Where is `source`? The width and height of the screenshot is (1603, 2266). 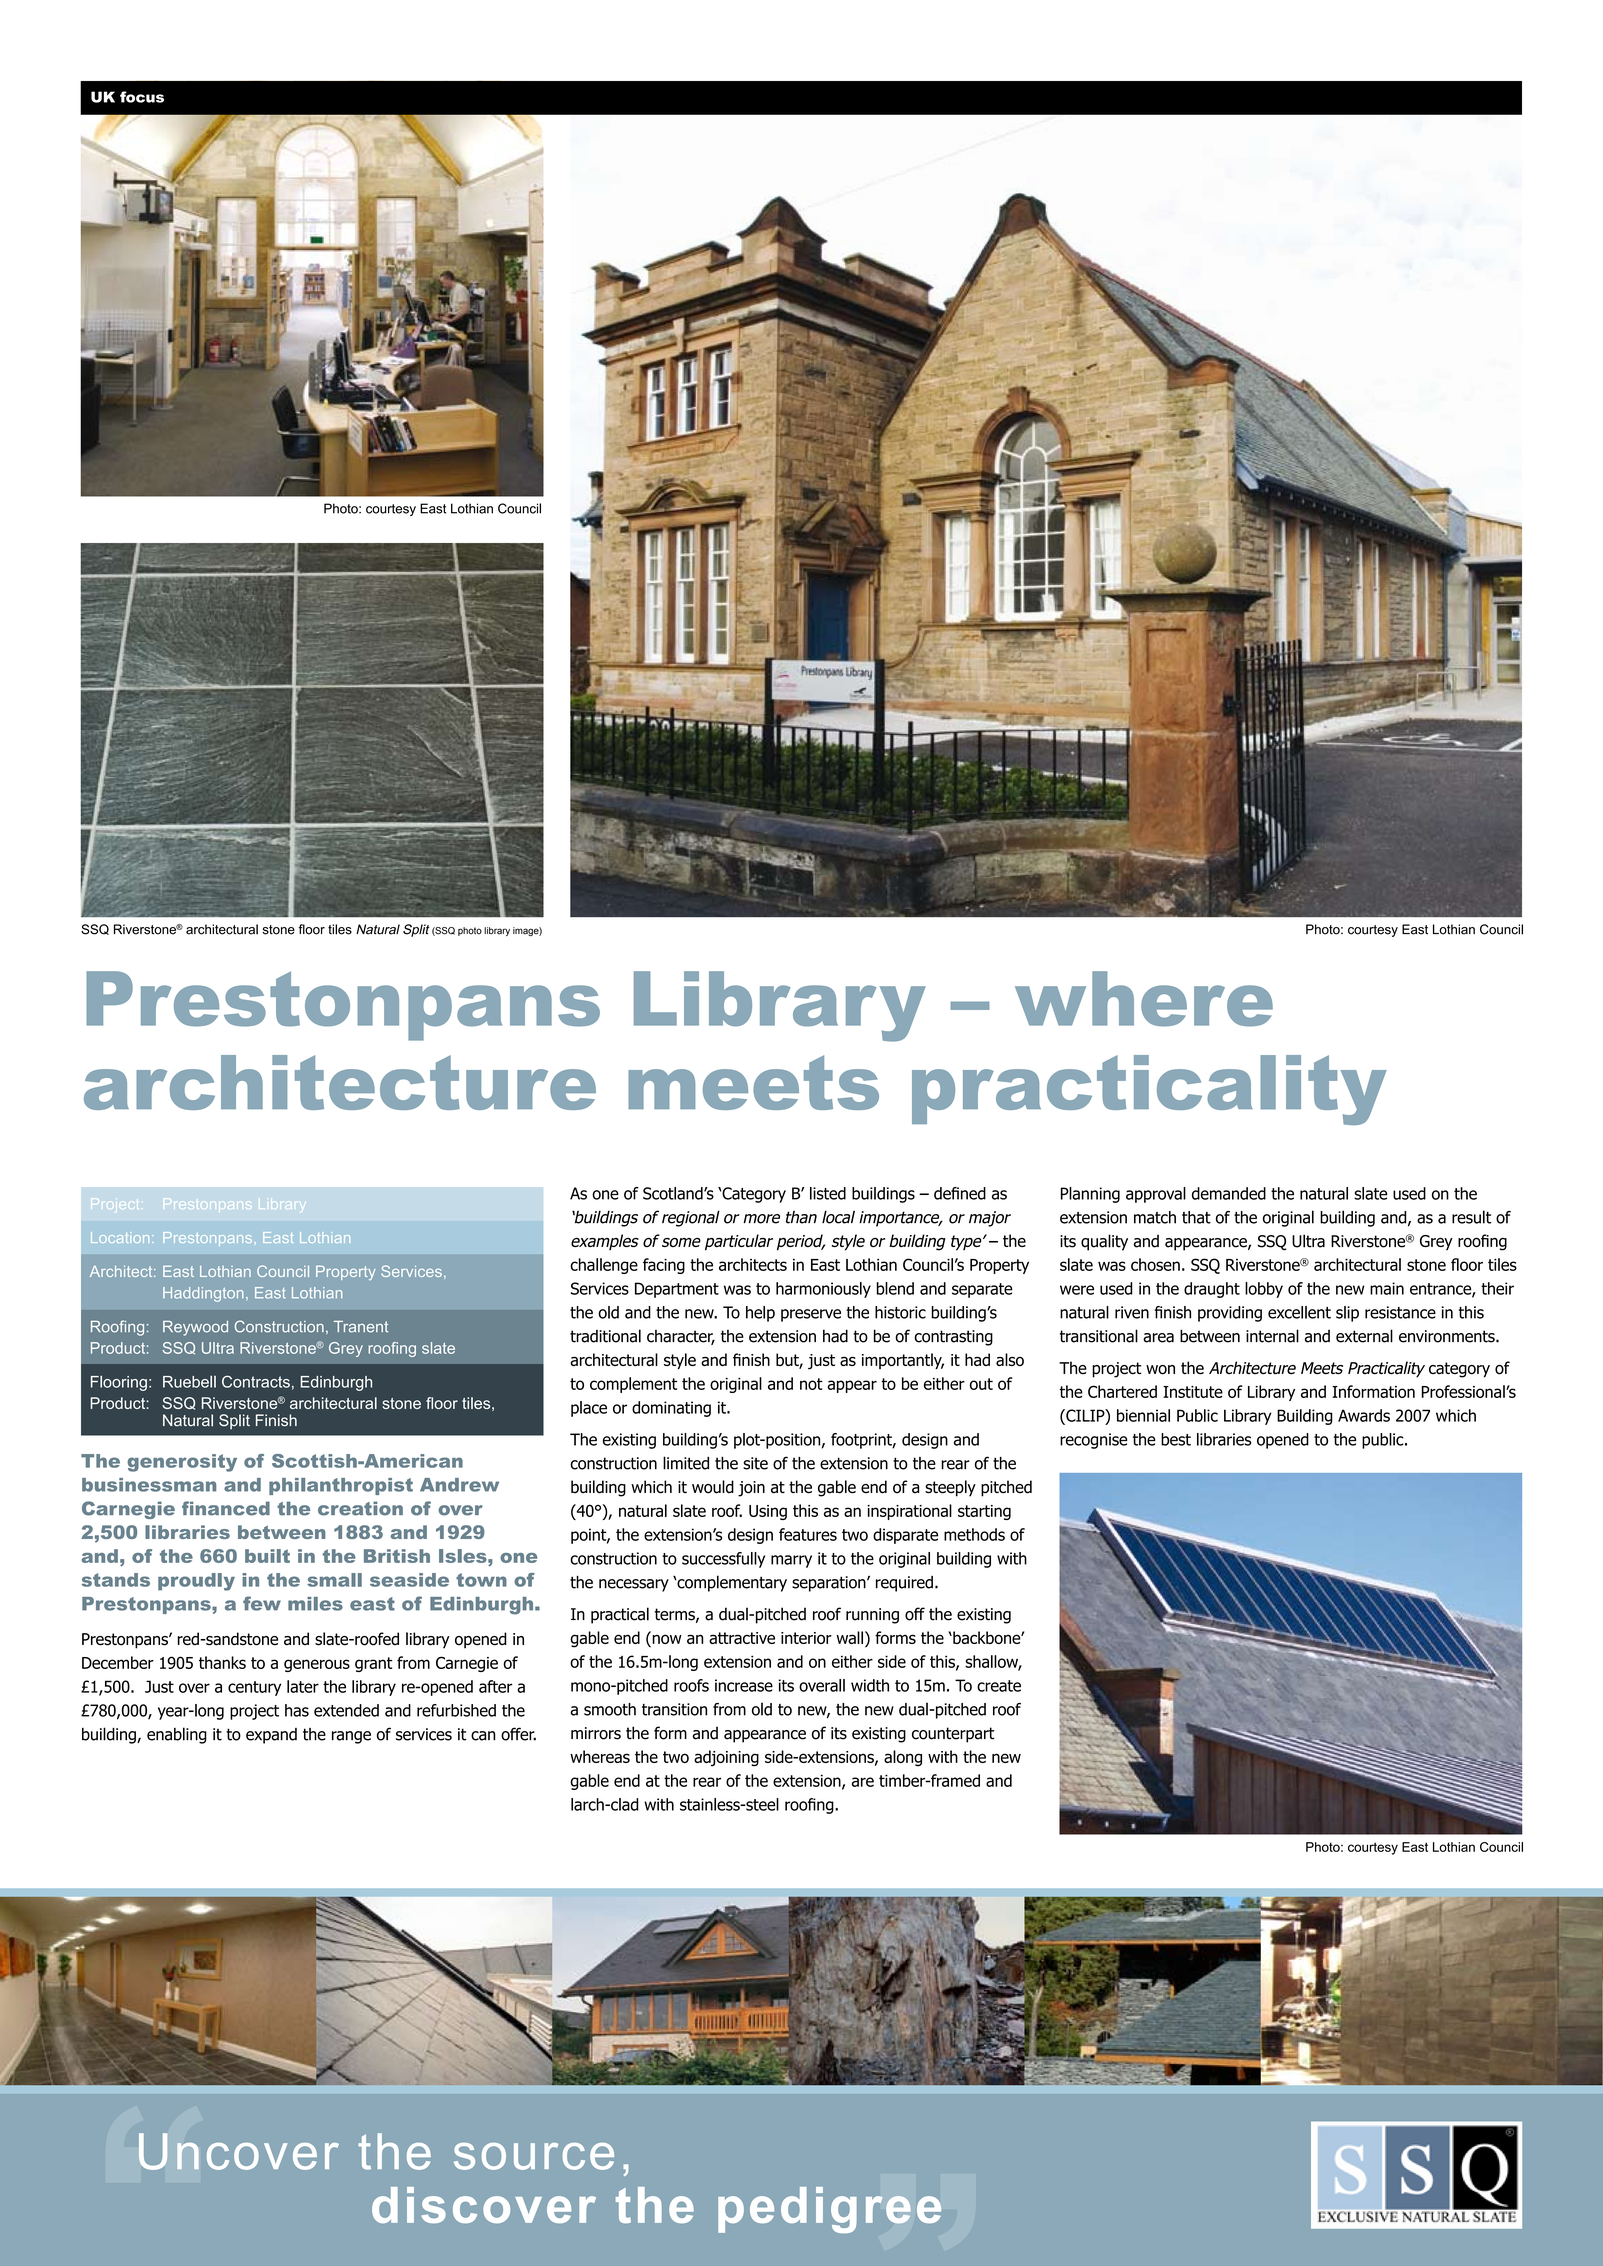
source is located at coordinates (534, 2156).
